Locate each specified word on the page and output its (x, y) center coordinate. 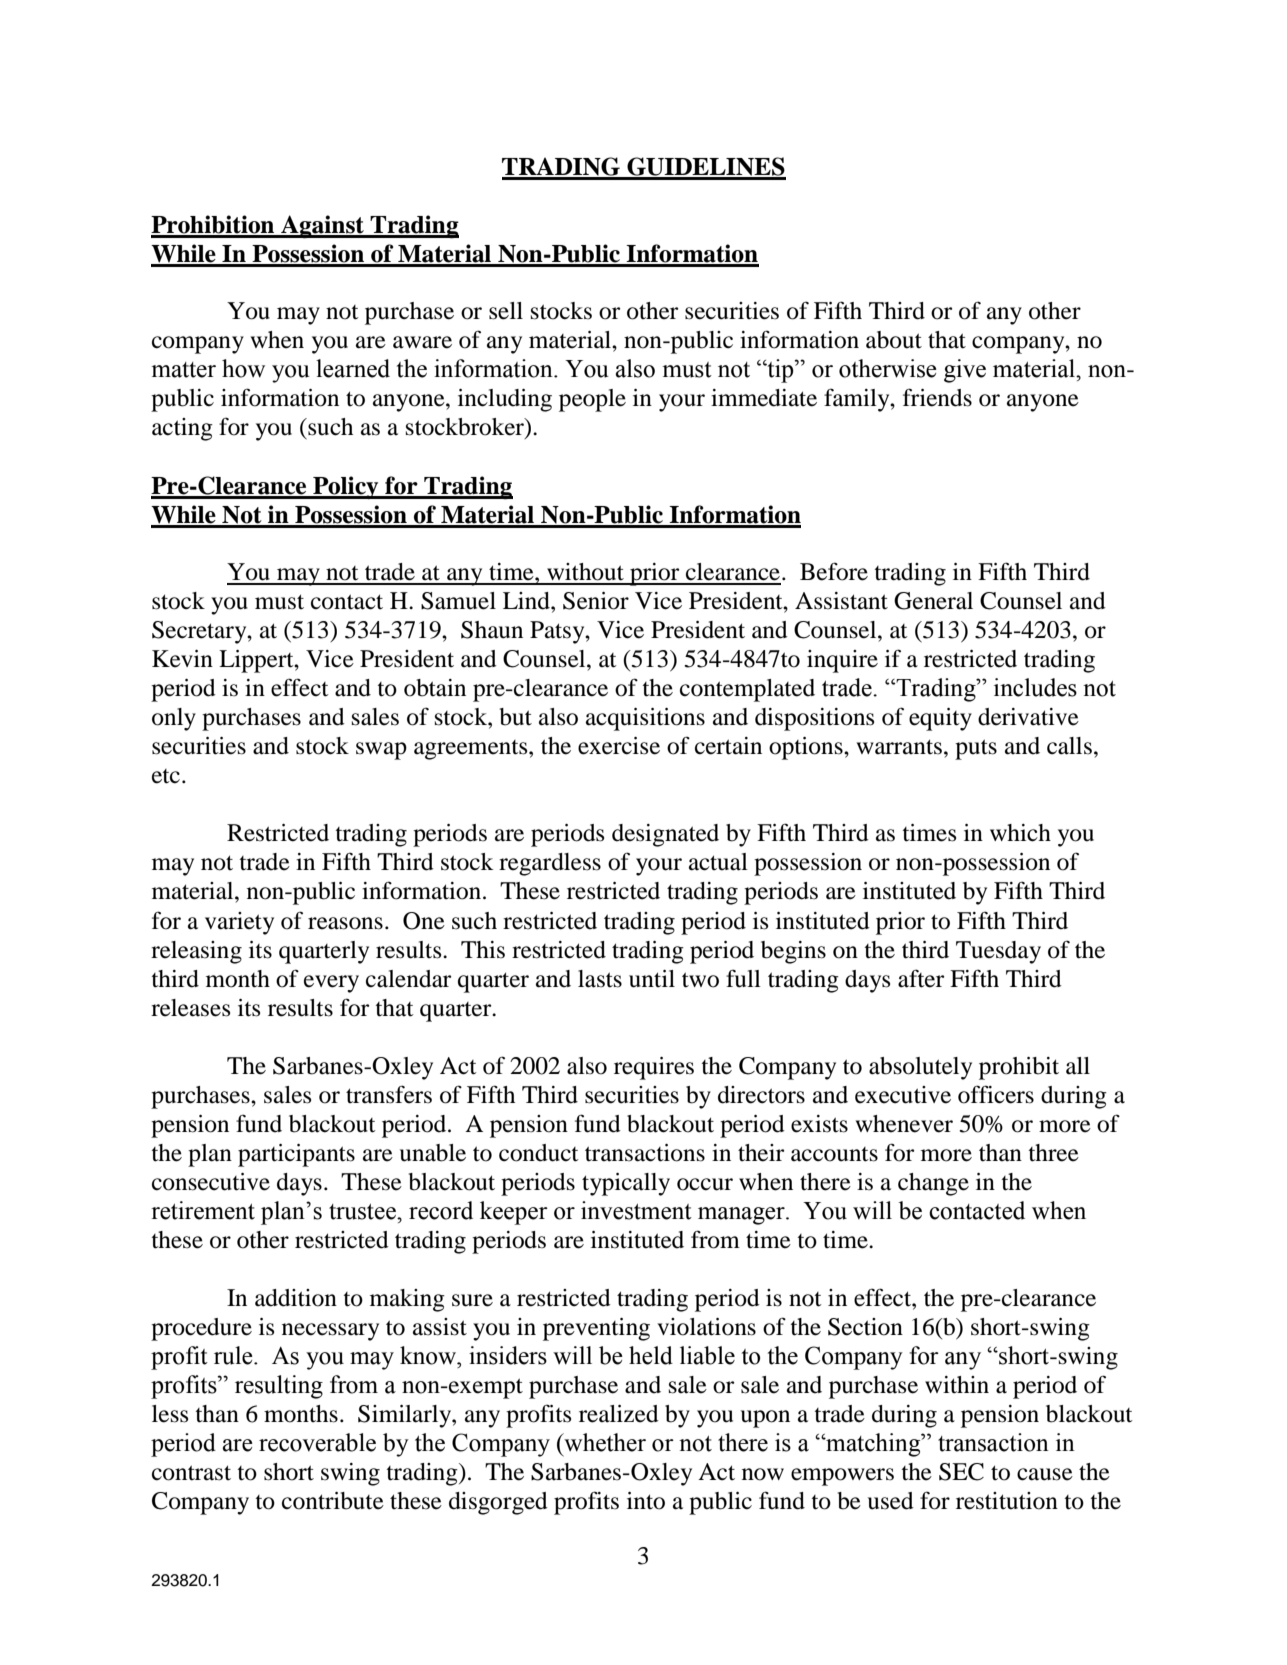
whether (604, 1442)
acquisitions (645, 719)
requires (654, 1068)
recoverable (317, 1442)
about (894, 340)
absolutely (920, 1068)
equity (940, 719)
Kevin (182, 659)
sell (506, 311)
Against (322, 227)
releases (190, 1008)
